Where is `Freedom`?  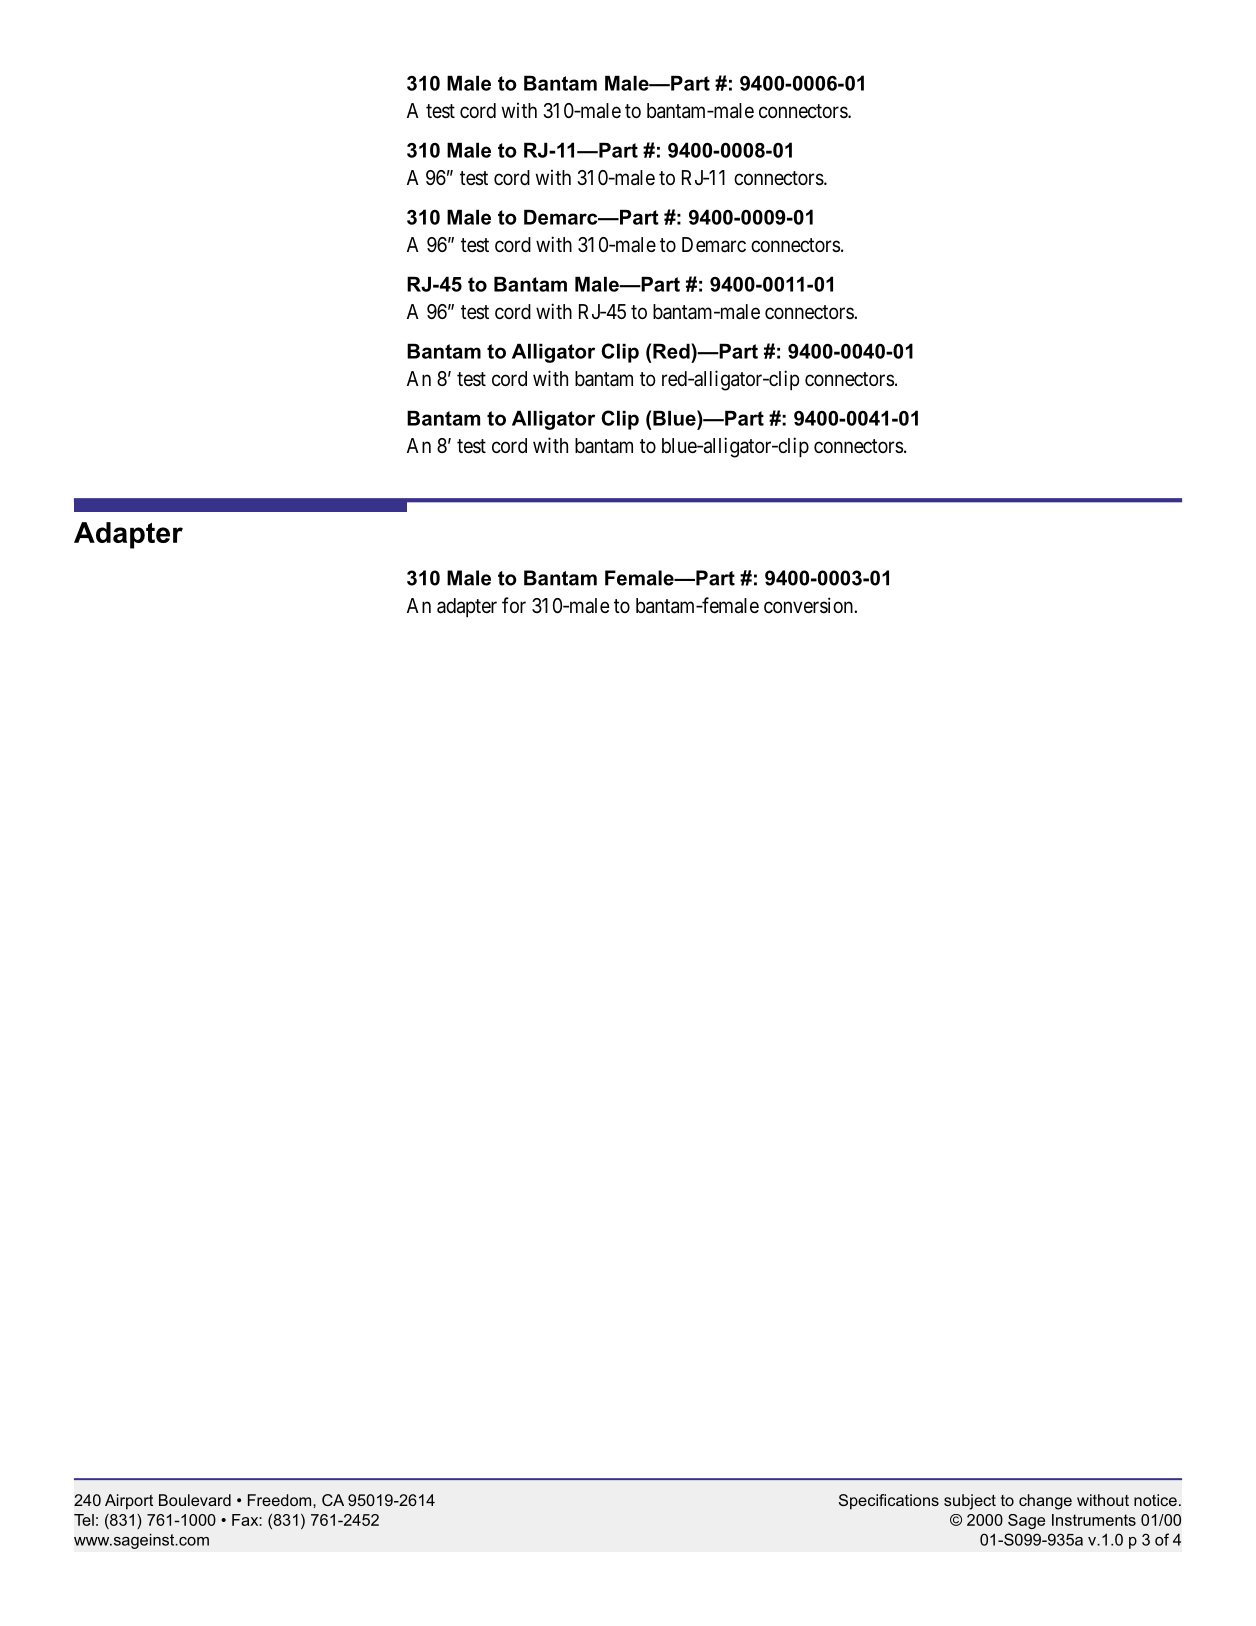 Freedom is located at coordinates (281, 1500).
